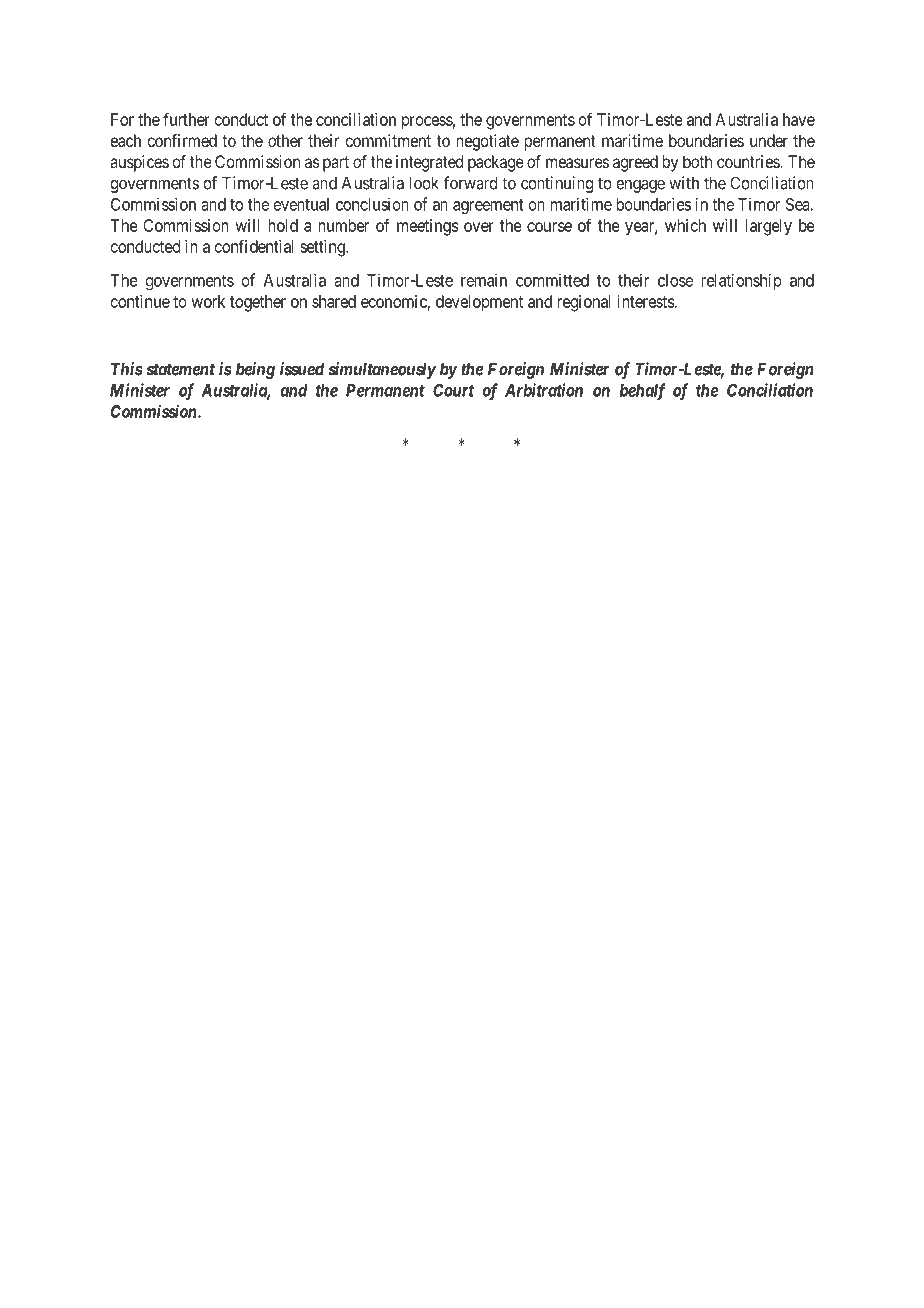 Image resolution: width=924 pixels, height=1308 pixels. Describe the element at coordinates (487, 142) in the screenshot. I see `negotiate` at that location.
